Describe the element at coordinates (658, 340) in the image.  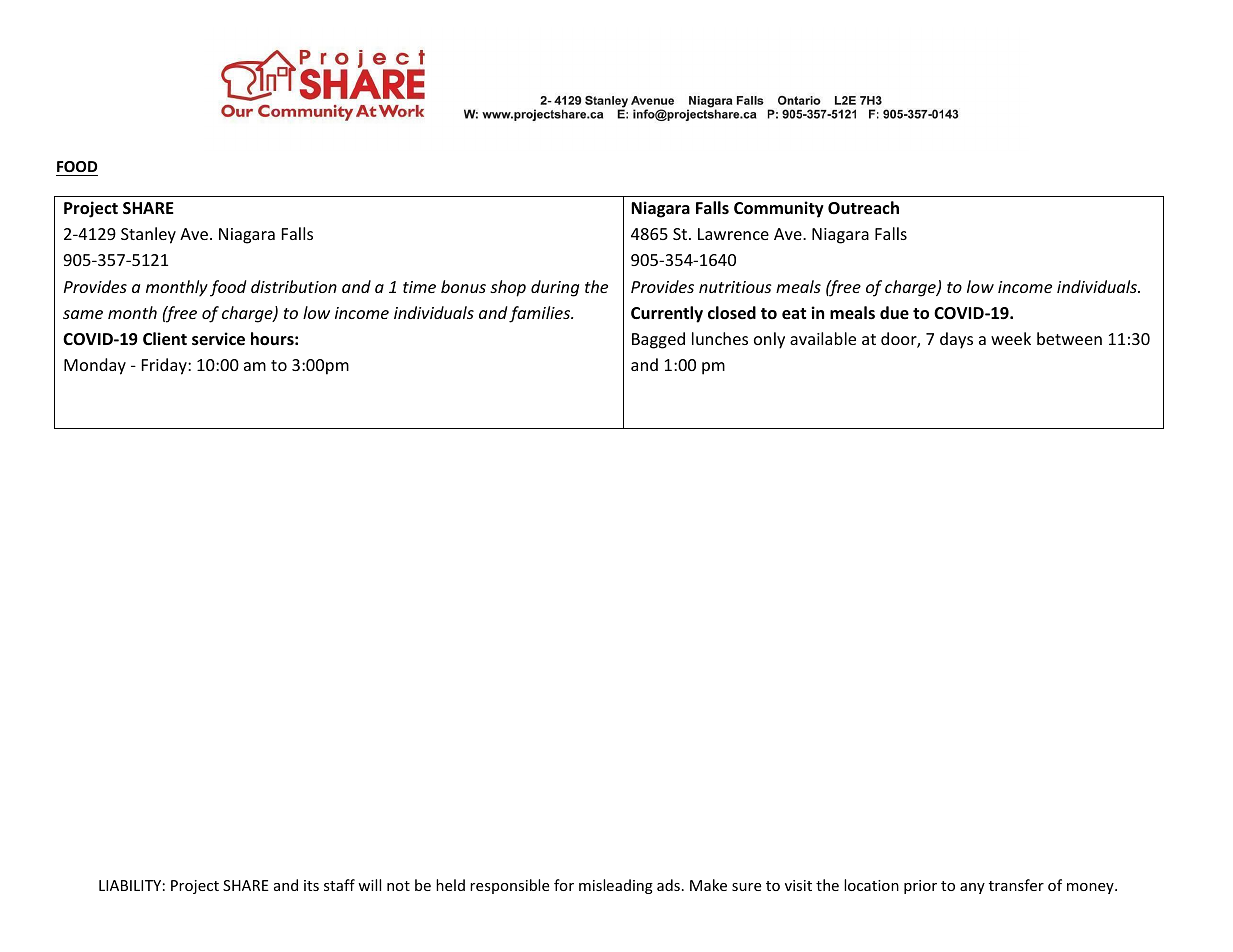
I see `Bagged` at that location.
